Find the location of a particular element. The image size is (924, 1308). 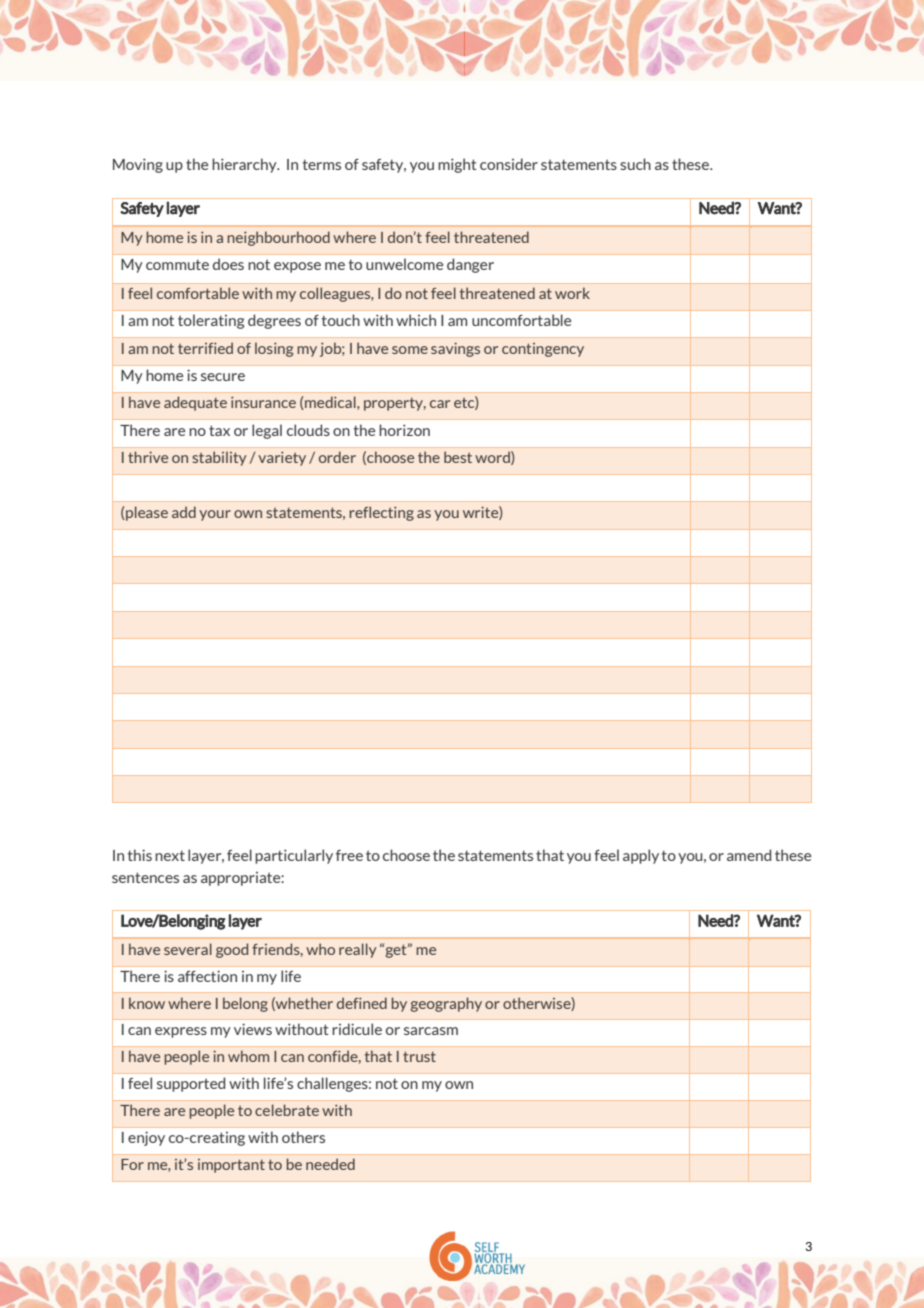

reflecting is located at coordinates (381, 513).
